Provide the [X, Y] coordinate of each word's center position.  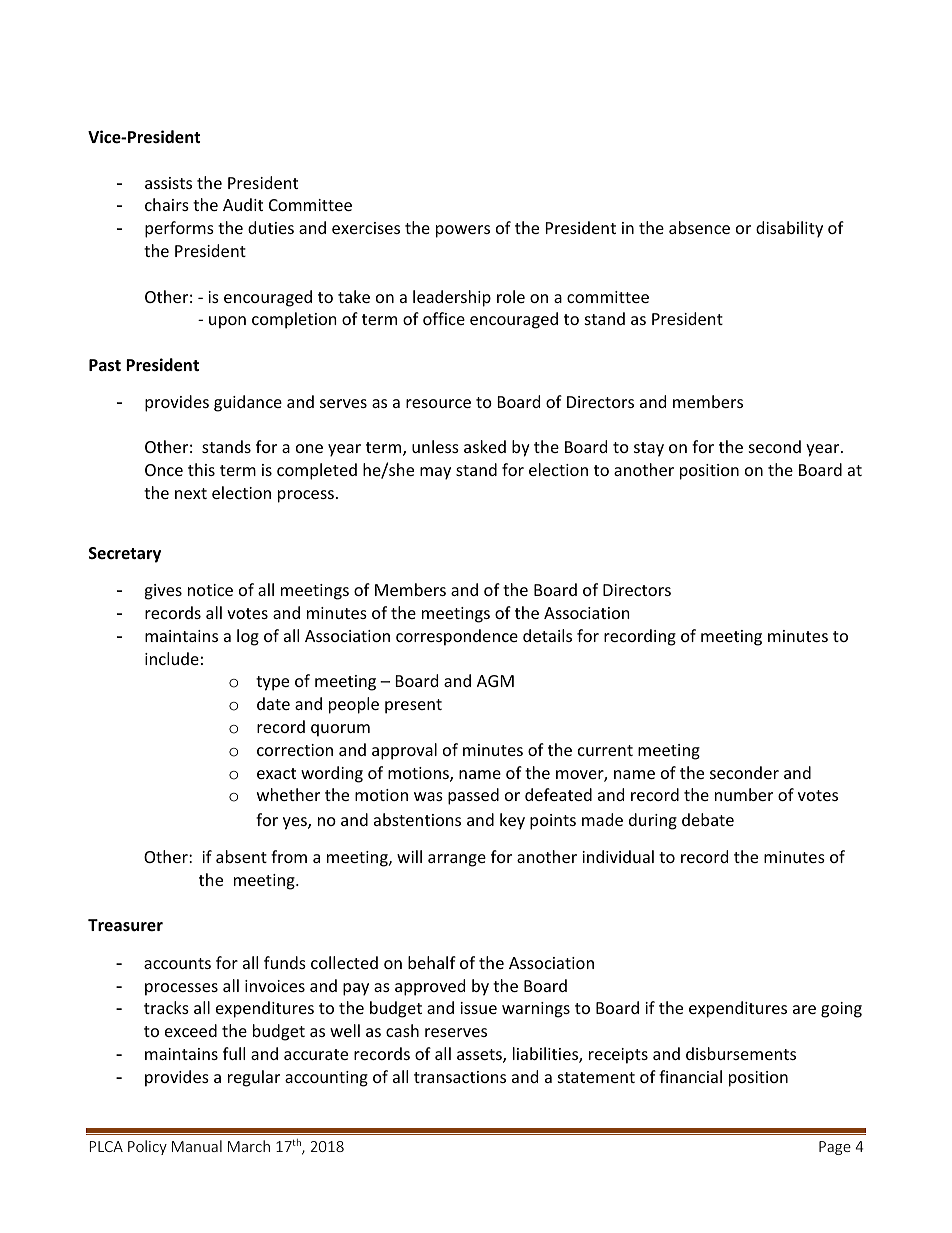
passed [473, 796]
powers [463, 231]
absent [241, 856]
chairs [167, 204]
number [744, 794]
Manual [197, 1146]
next [191, 493]
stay [649, 449]
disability [789, 229]
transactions [460, 1077]
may [435, 473]
